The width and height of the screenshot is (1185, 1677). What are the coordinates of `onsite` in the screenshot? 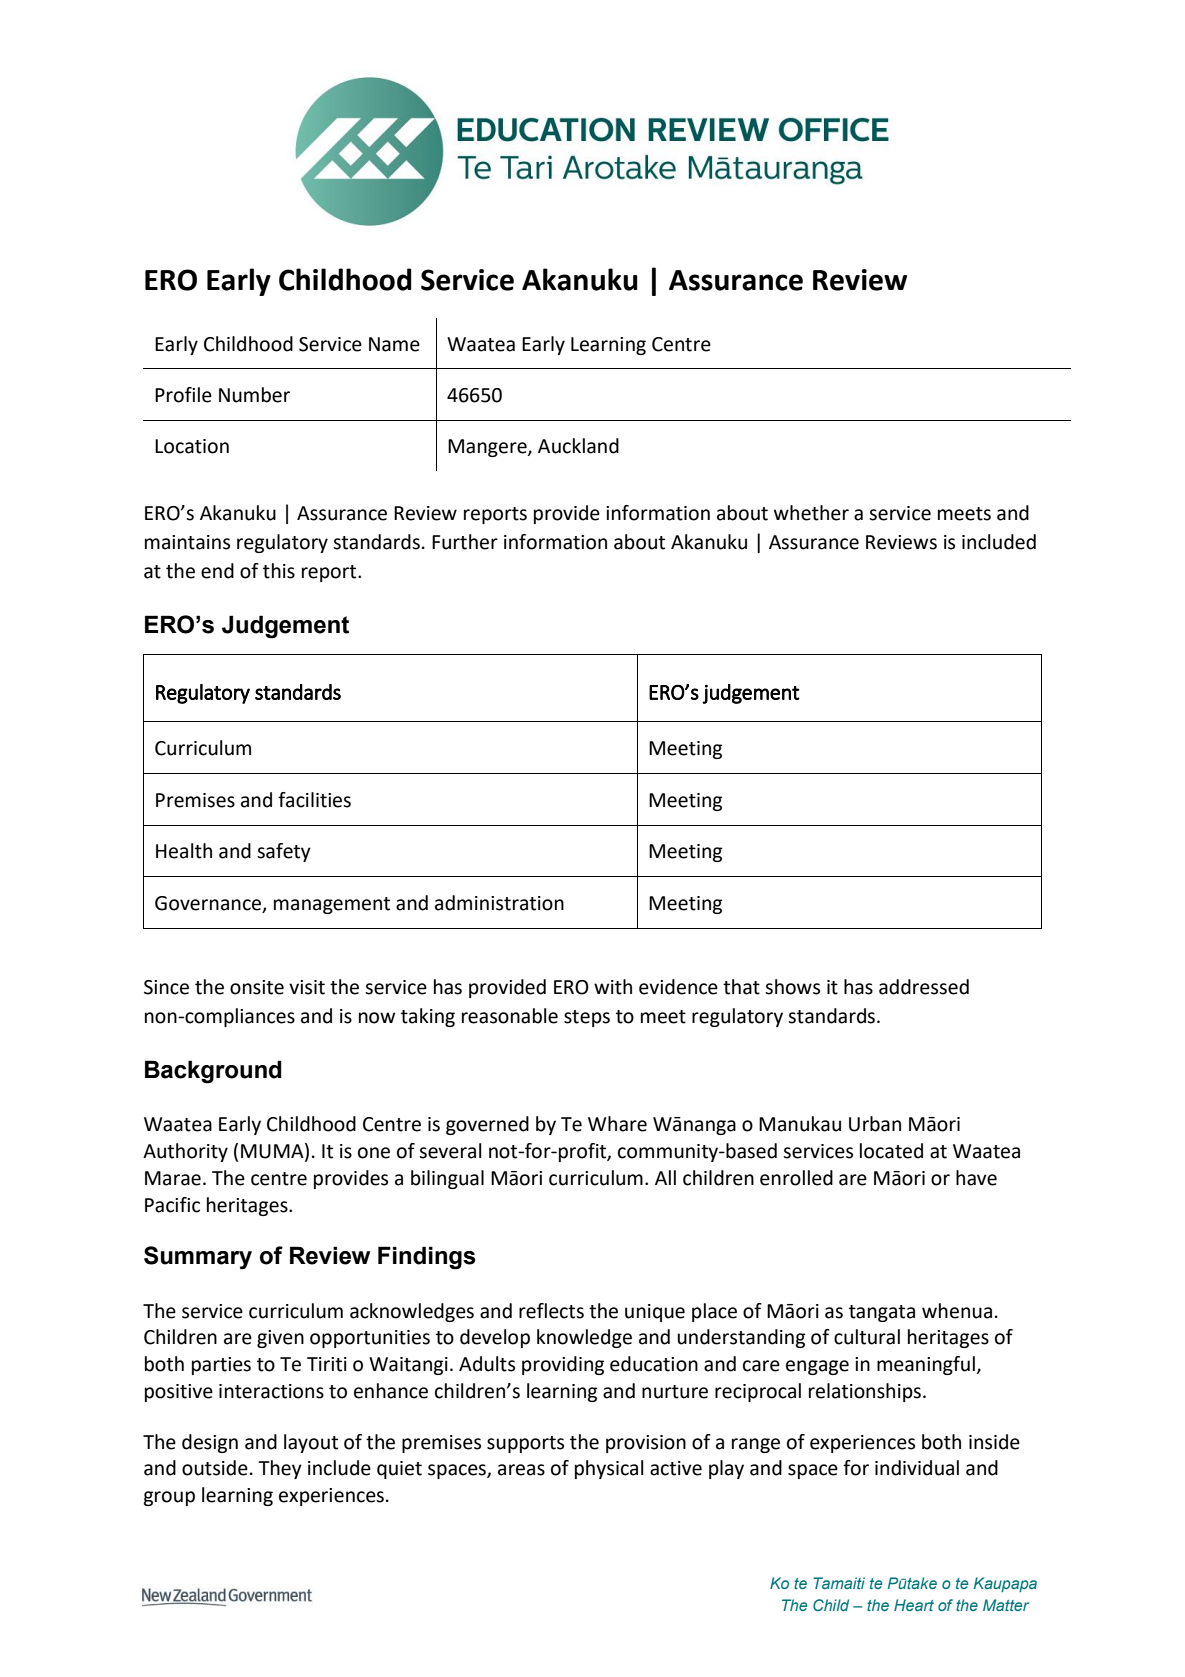 It's located at (257, 987).
